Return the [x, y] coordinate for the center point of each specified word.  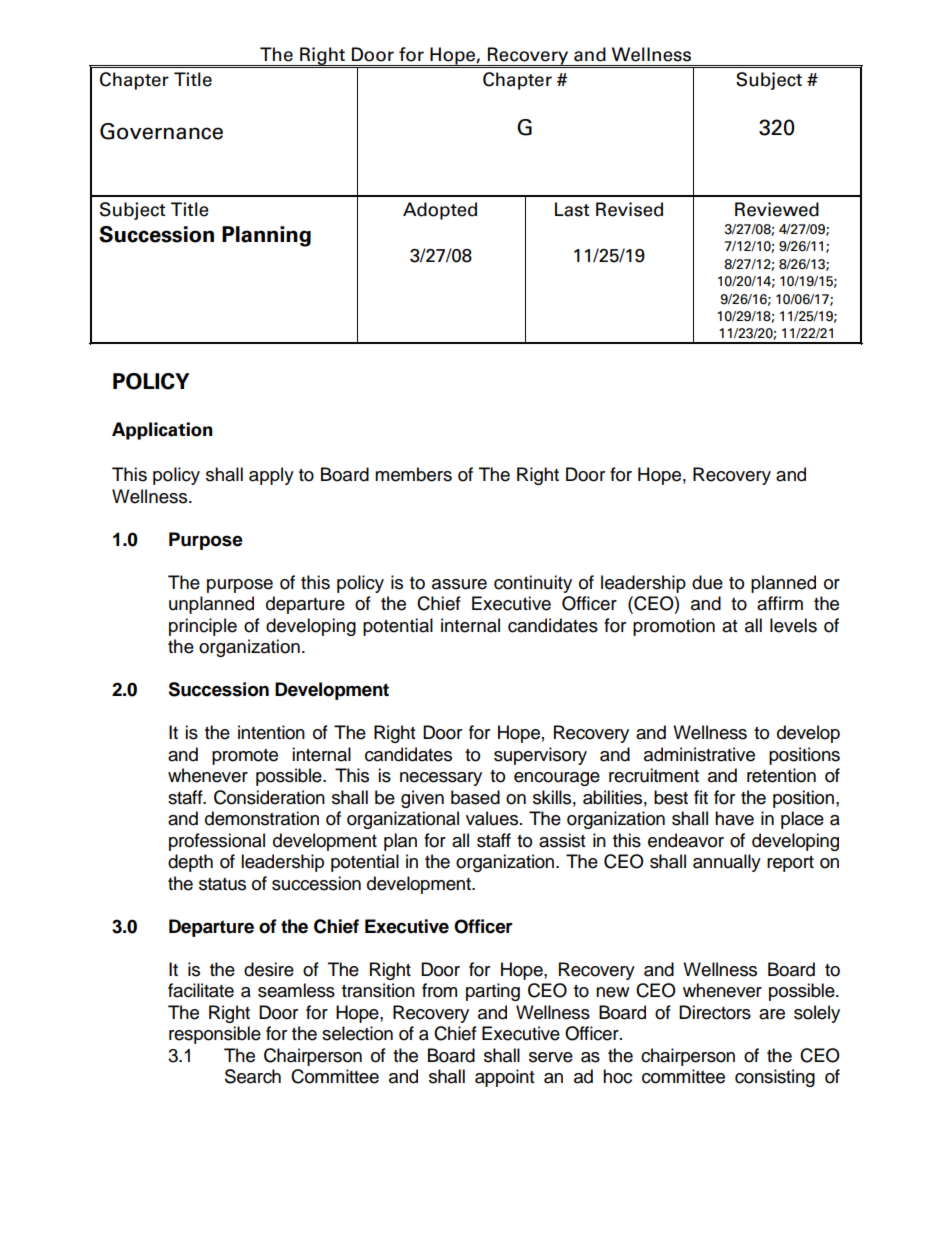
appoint [504, 1078]
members [413, 474]
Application [162, 431]
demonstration [262, 818]
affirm [780, 603]
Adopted [440, 211]
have [734, 818]
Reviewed [777, 209]
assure [459, 584]
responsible [215, 1035]
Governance [161, 131]
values [493, 818]
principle [203, 627]
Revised [629, 209]
